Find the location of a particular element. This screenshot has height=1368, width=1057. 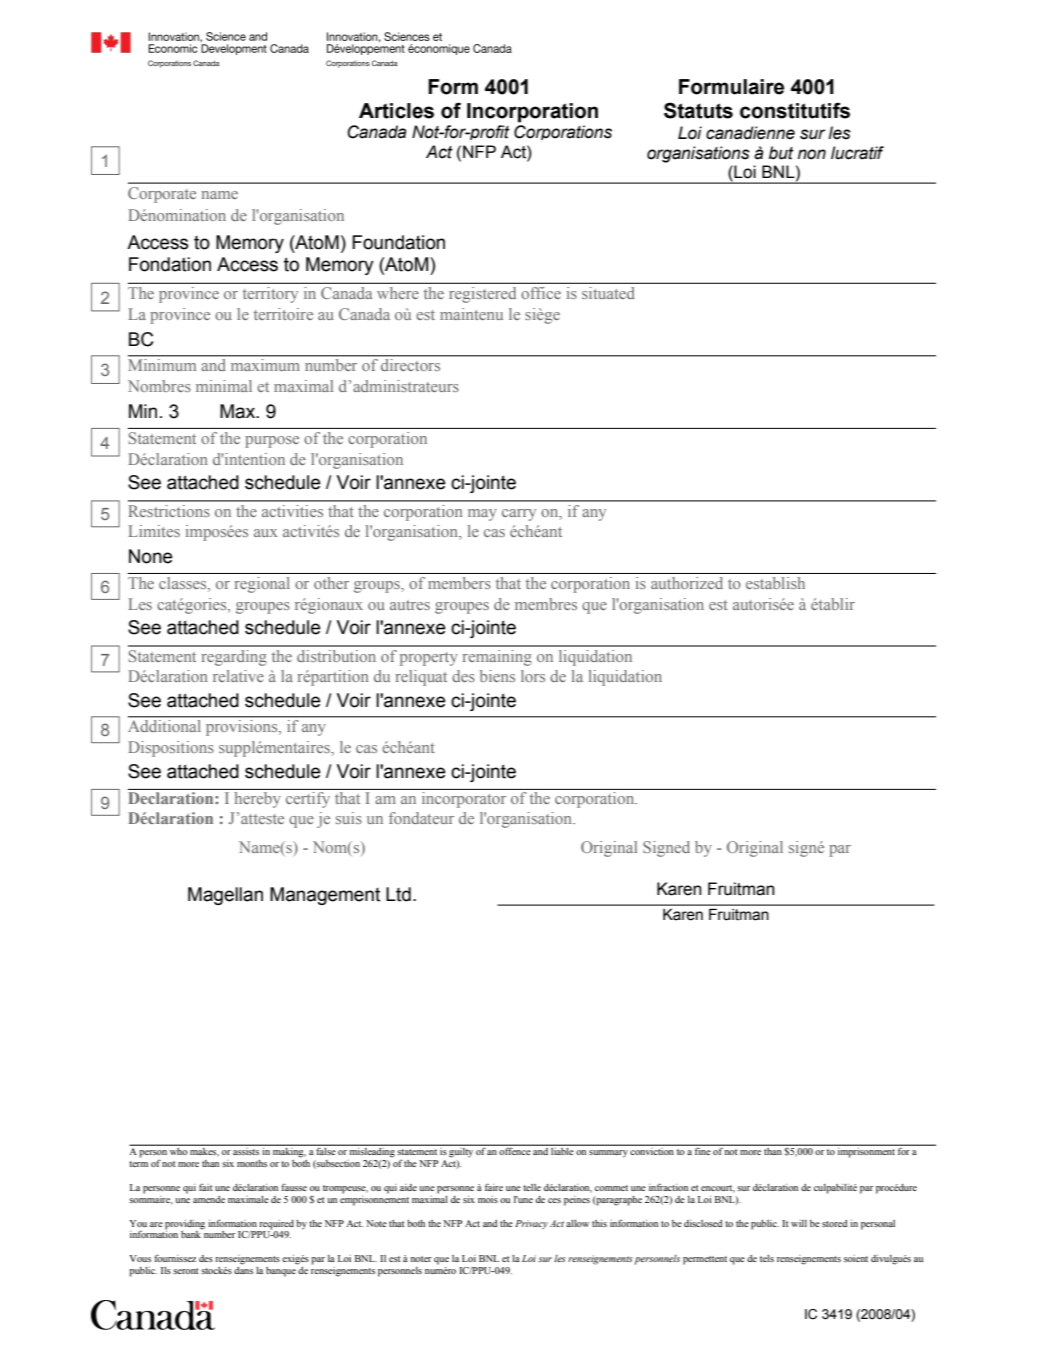

lors is located at coordinates (533, 676).
